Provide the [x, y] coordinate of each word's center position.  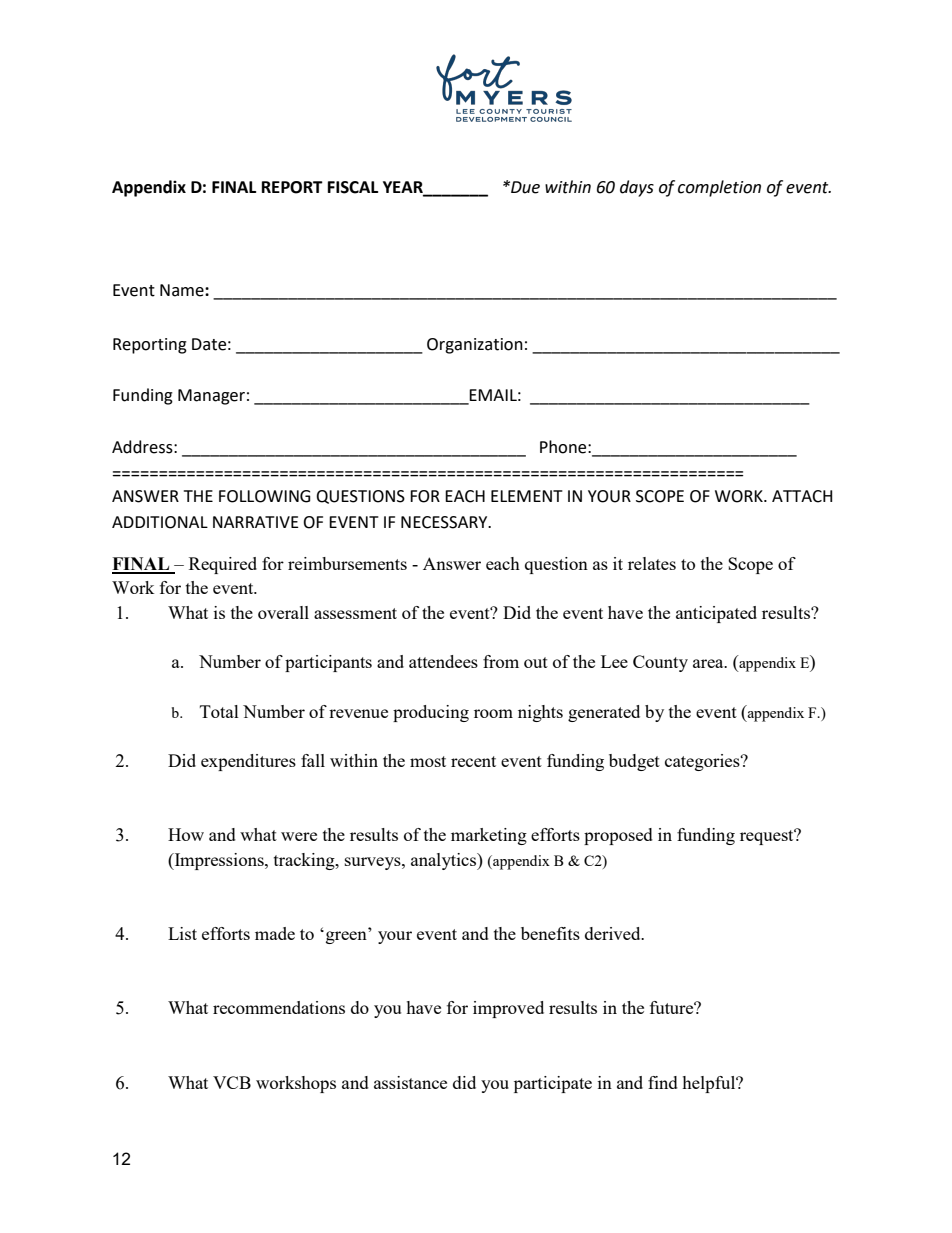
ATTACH [802, 496]
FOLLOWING [265, 496]
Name [183, 290]
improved [508, 1009]
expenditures [248, 762]
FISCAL [353, 187]
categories [703, 762]
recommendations [279, 1007]
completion [719, 188]
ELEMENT [527, 496]
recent [473, 761]
